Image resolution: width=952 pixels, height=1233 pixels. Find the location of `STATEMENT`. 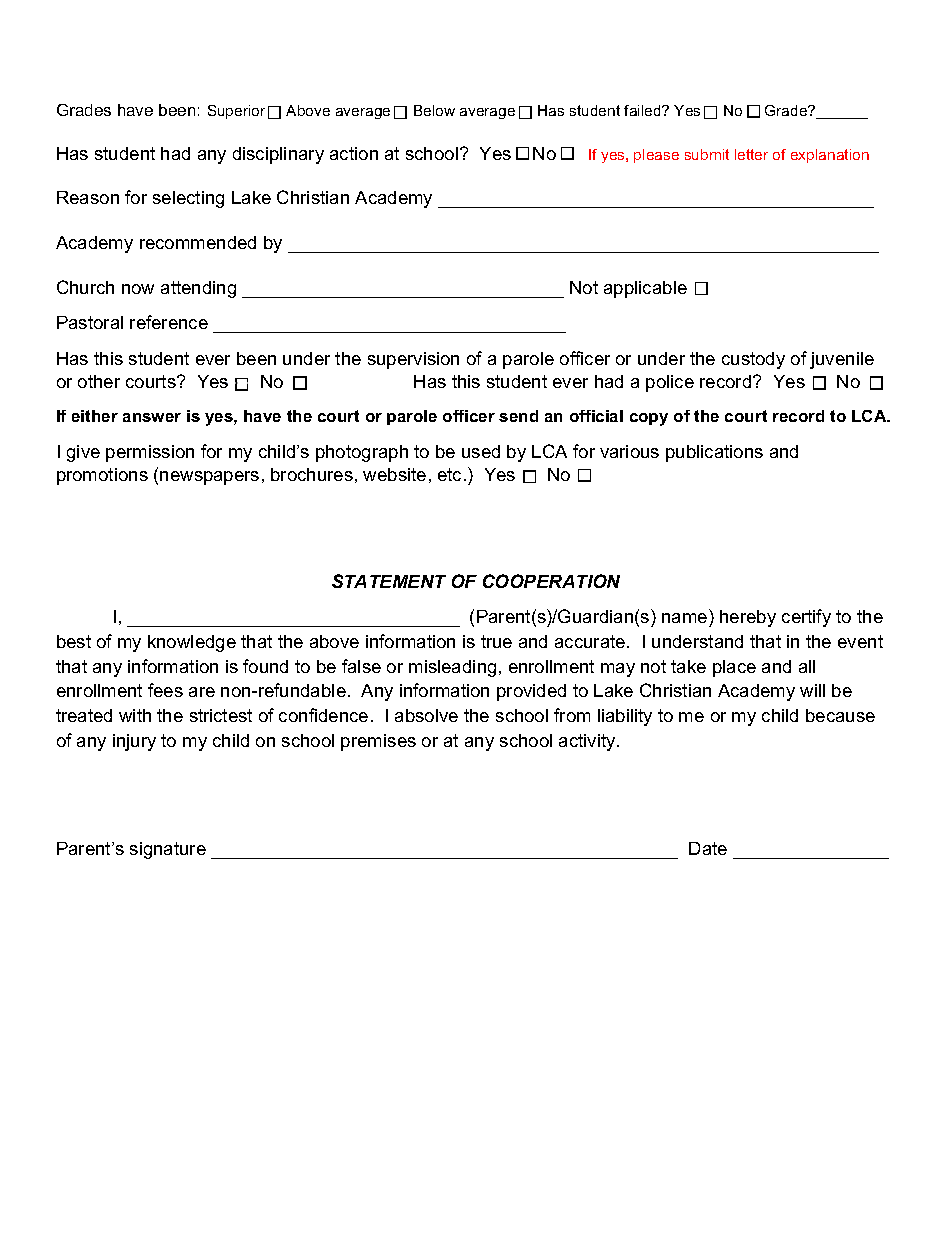

STATEMENT is located at coordinates (389, 581).
